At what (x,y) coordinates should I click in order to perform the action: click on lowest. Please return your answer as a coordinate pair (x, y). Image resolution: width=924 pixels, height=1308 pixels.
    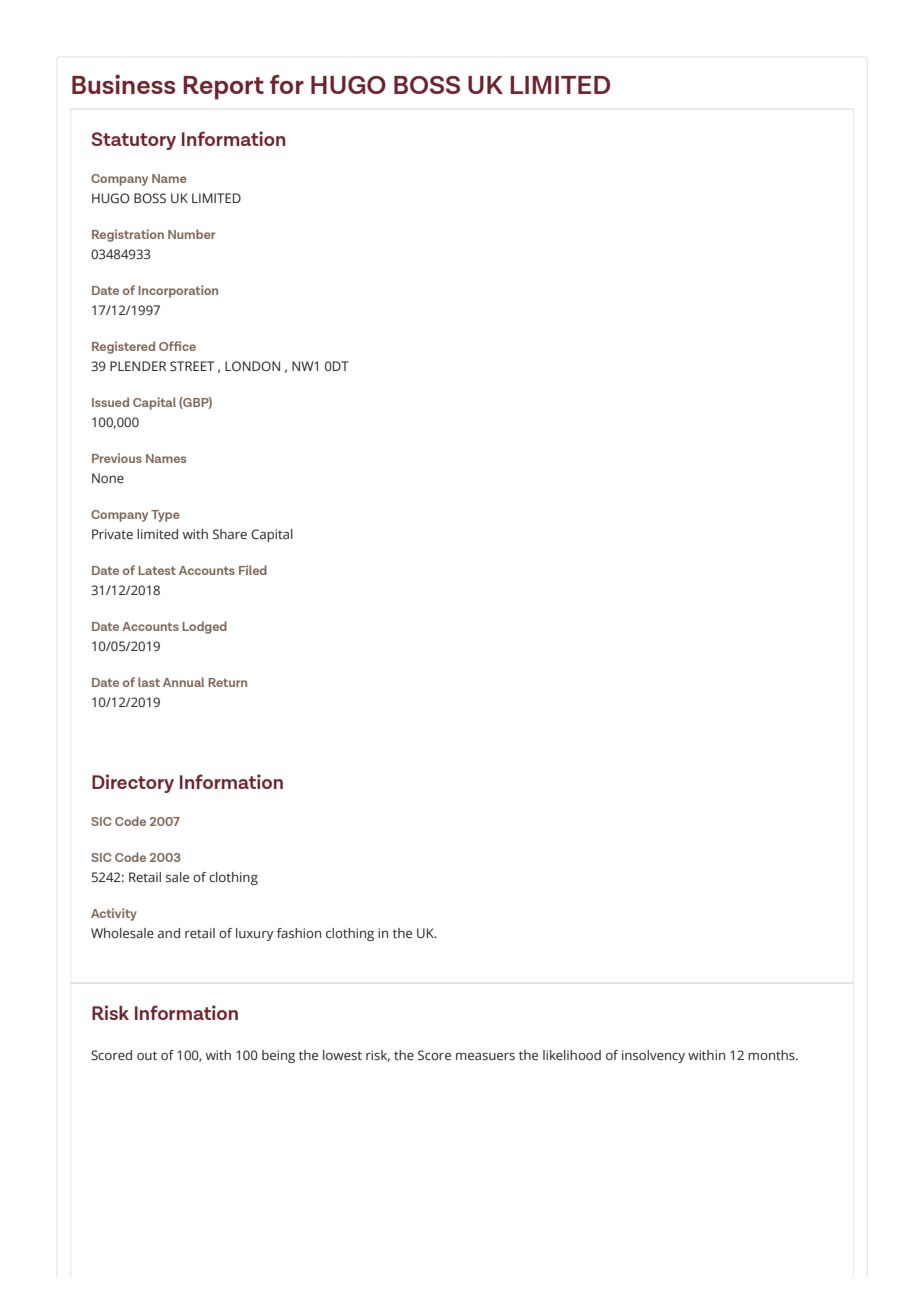
    Looking at the image, I should click on (342, 1055).
